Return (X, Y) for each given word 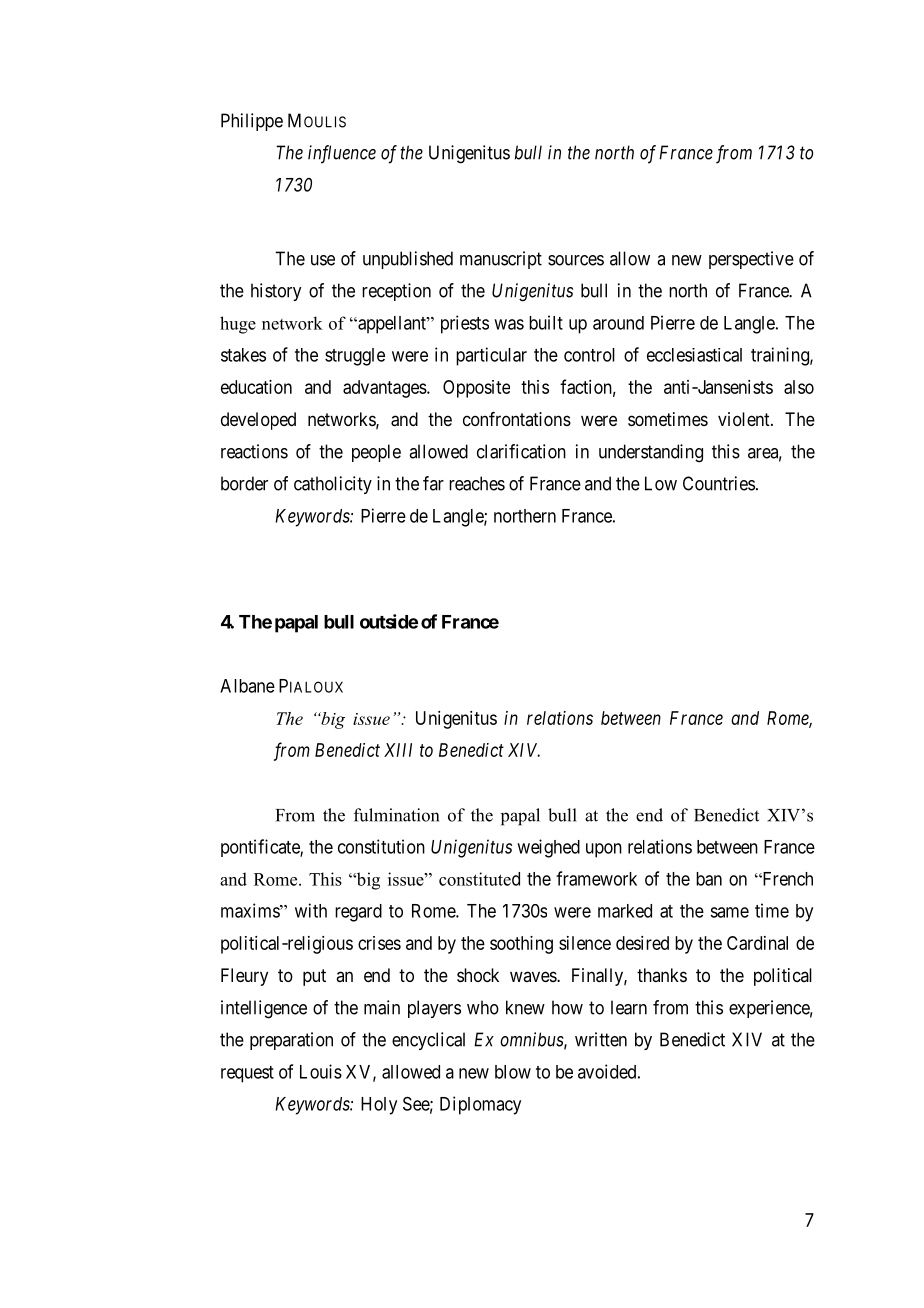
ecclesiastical (694, 355)
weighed (548, 848)
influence (342, 154)
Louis (321, 1071)
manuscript (501, 260)
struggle (355, 357)
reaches (477, 483)
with (311, 910)
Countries (719, 483)
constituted (479, 879)
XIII (398, 750)
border (244, 483)
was (509, 324)
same (729, 912)
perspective (751, 260)
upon (604, 850)
